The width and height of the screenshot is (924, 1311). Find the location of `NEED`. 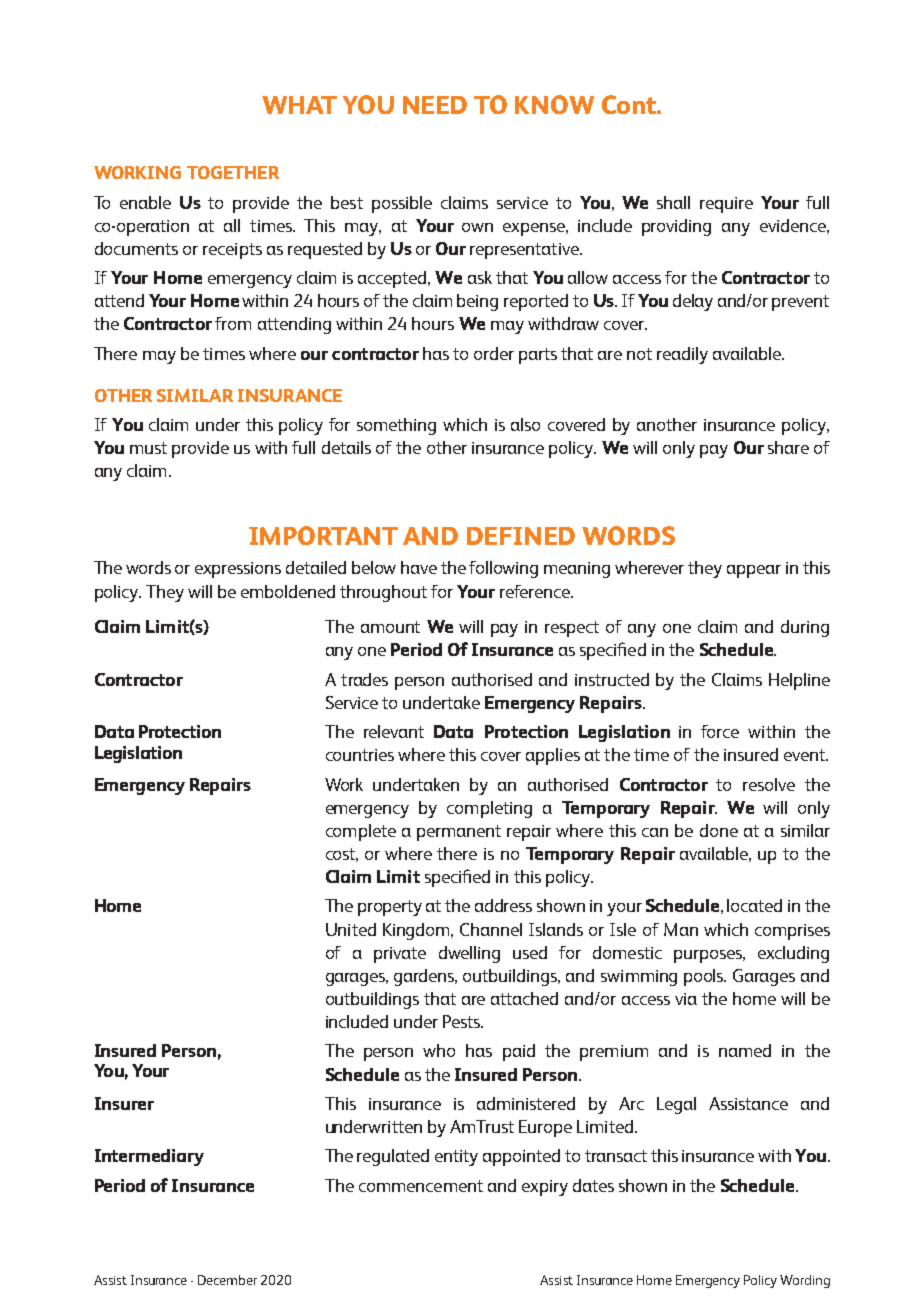

NEED is located at coordinates (435, 105).
